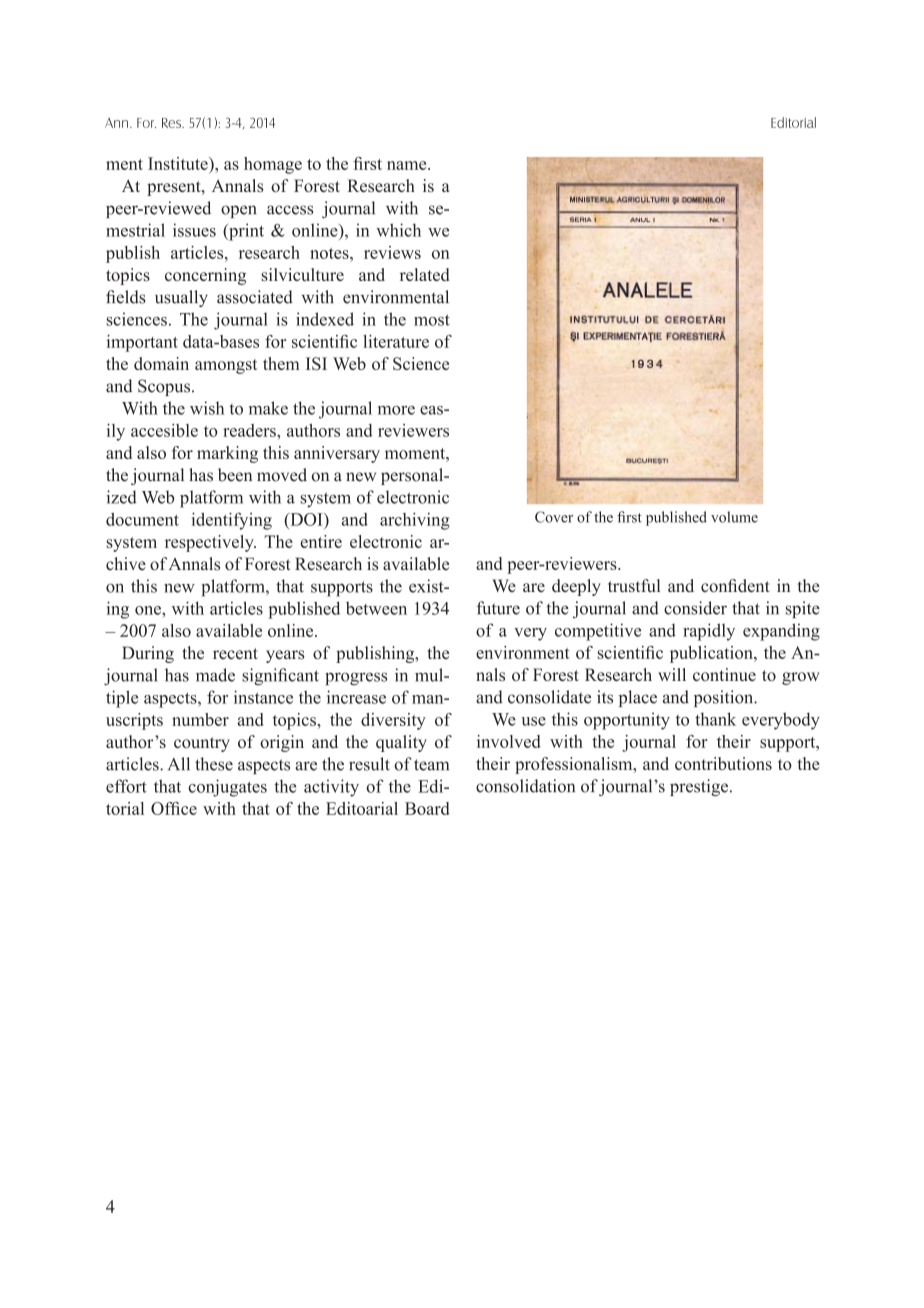  I want to click on consider, so click(695, 608).
